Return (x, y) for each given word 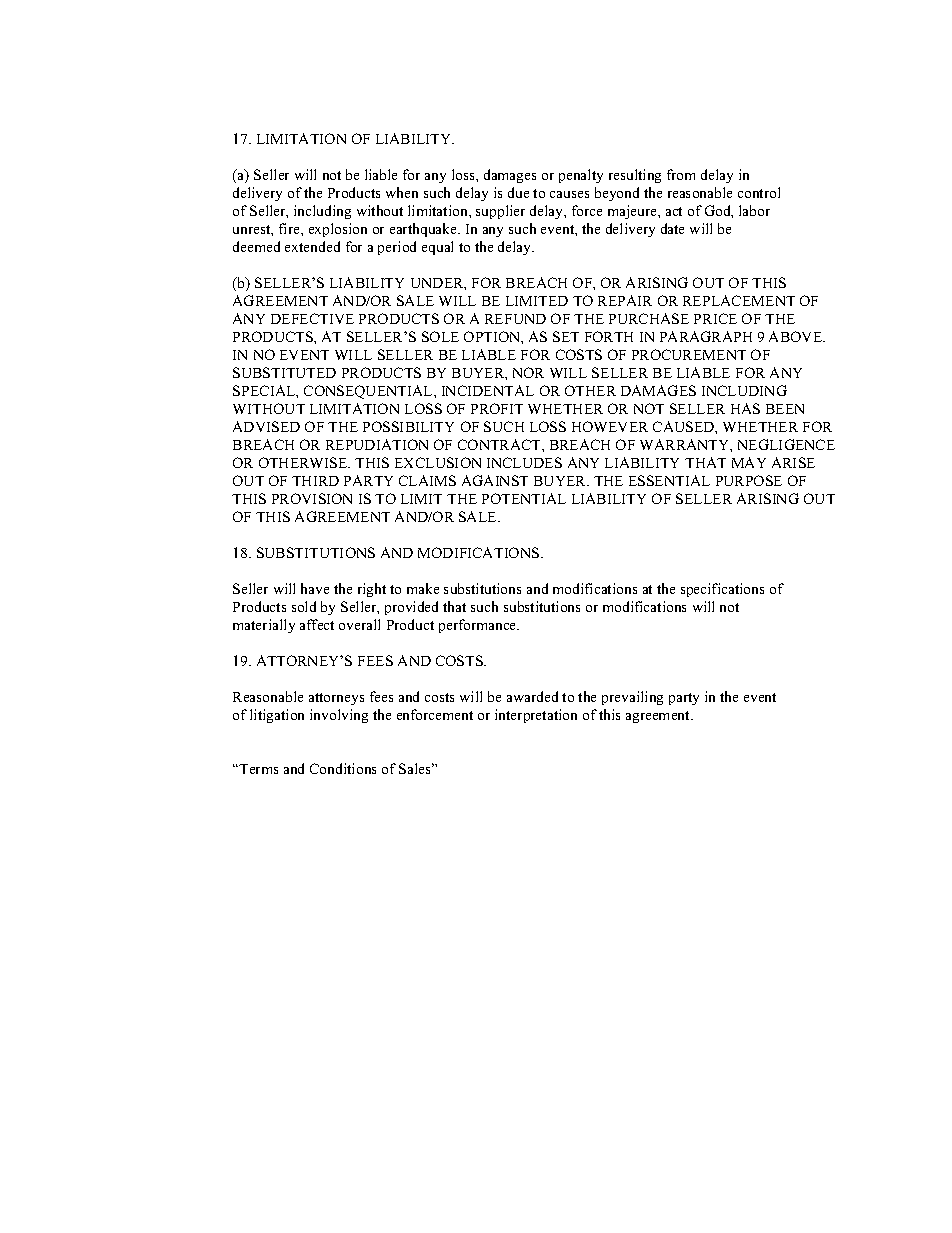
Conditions (343, 768)
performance (479, 626)
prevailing (632, 698)
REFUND (515, 319)
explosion (338, 230)
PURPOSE (749, 480)
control (759, 192)
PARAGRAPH (706, 336)
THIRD (315, 481)
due (518, 192)
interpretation (536, 716)
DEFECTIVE (312, 318)
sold (304, 606)
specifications (722, 590)
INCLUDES (524, 462)
